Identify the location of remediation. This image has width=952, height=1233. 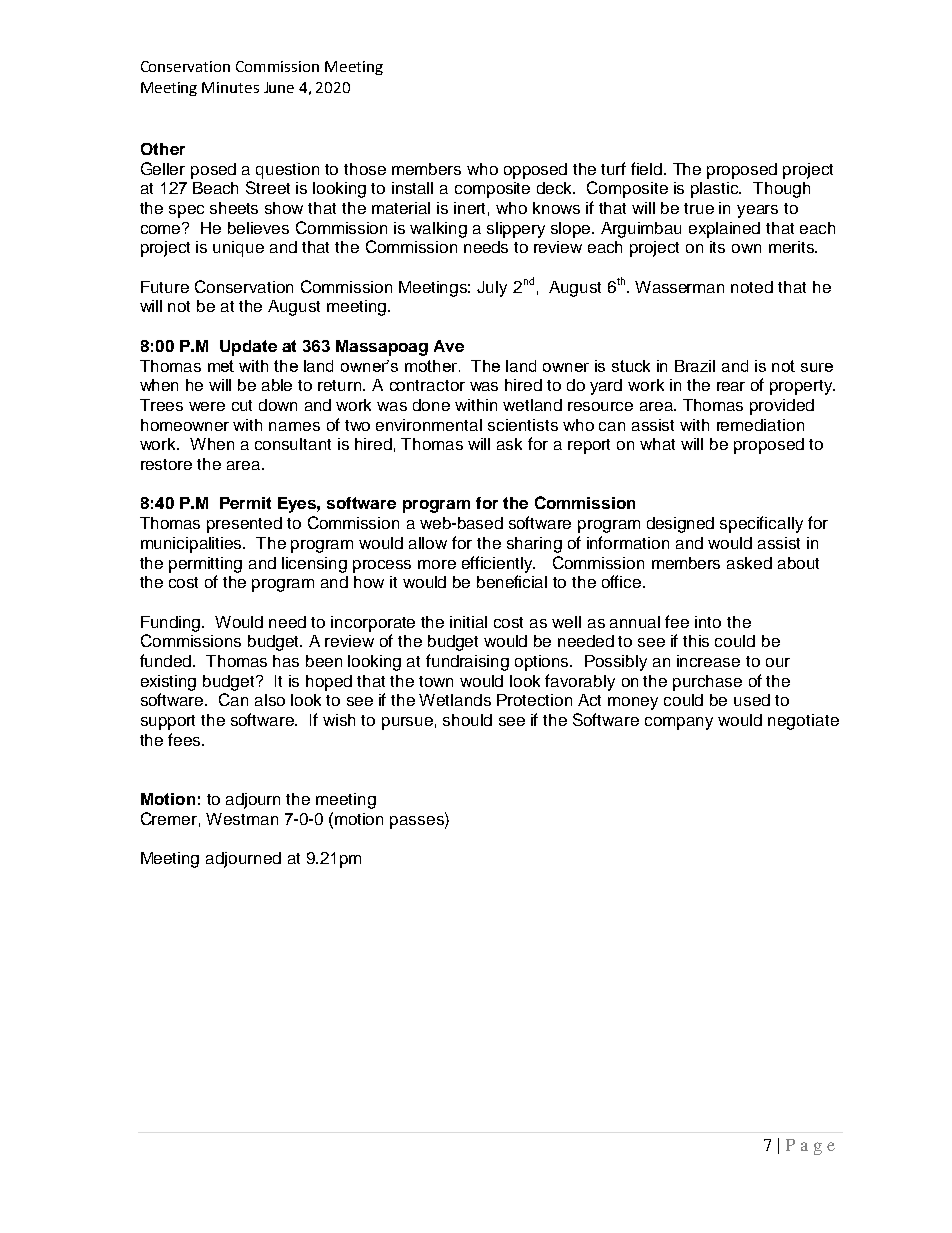
(760, 425).
